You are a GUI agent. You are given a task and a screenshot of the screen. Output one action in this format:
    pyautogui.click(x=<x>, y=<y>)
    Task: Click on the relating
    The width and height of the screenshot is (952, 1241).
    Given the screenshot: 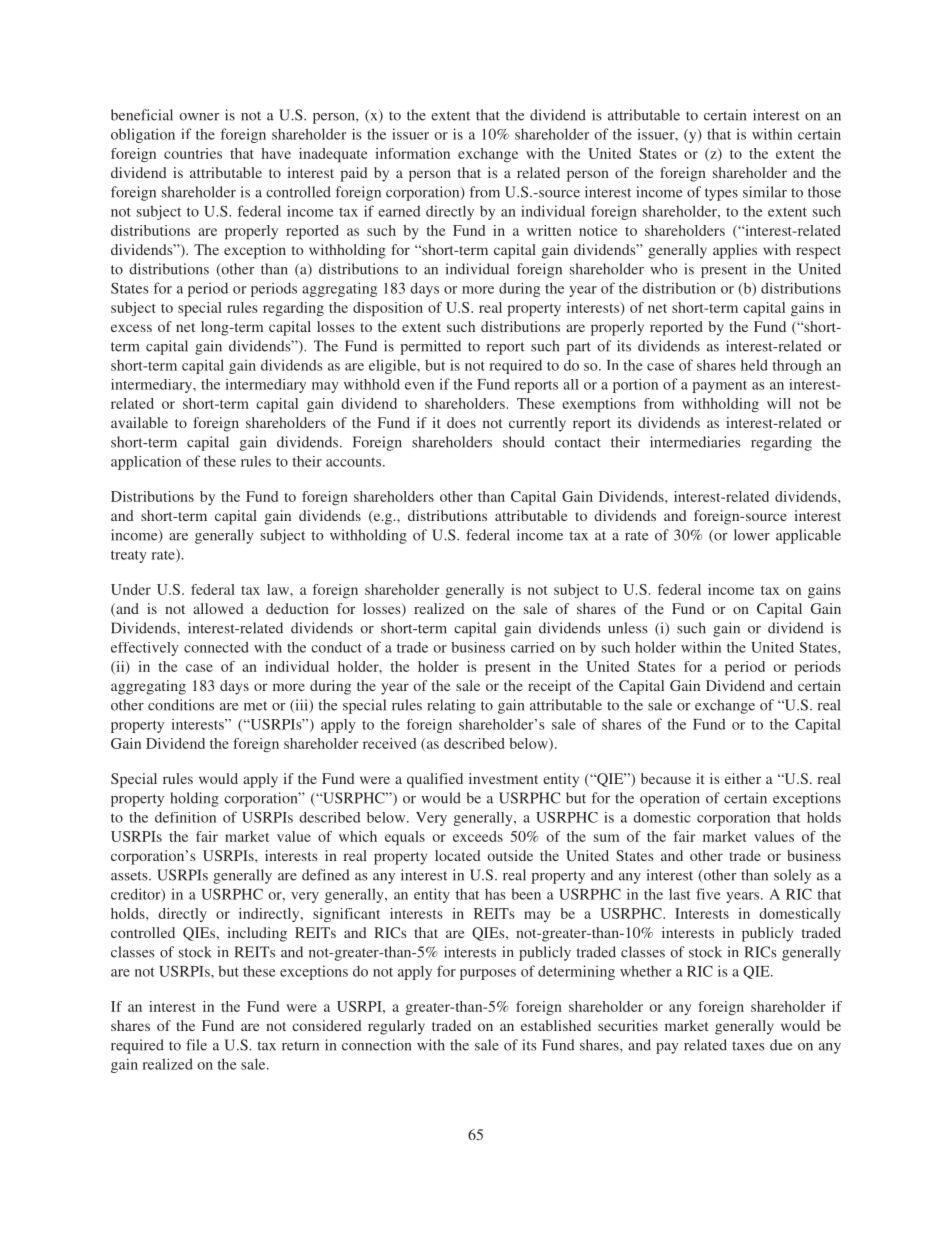 What is the action you would take?
    pyautogui.click(x=451, y=706)
